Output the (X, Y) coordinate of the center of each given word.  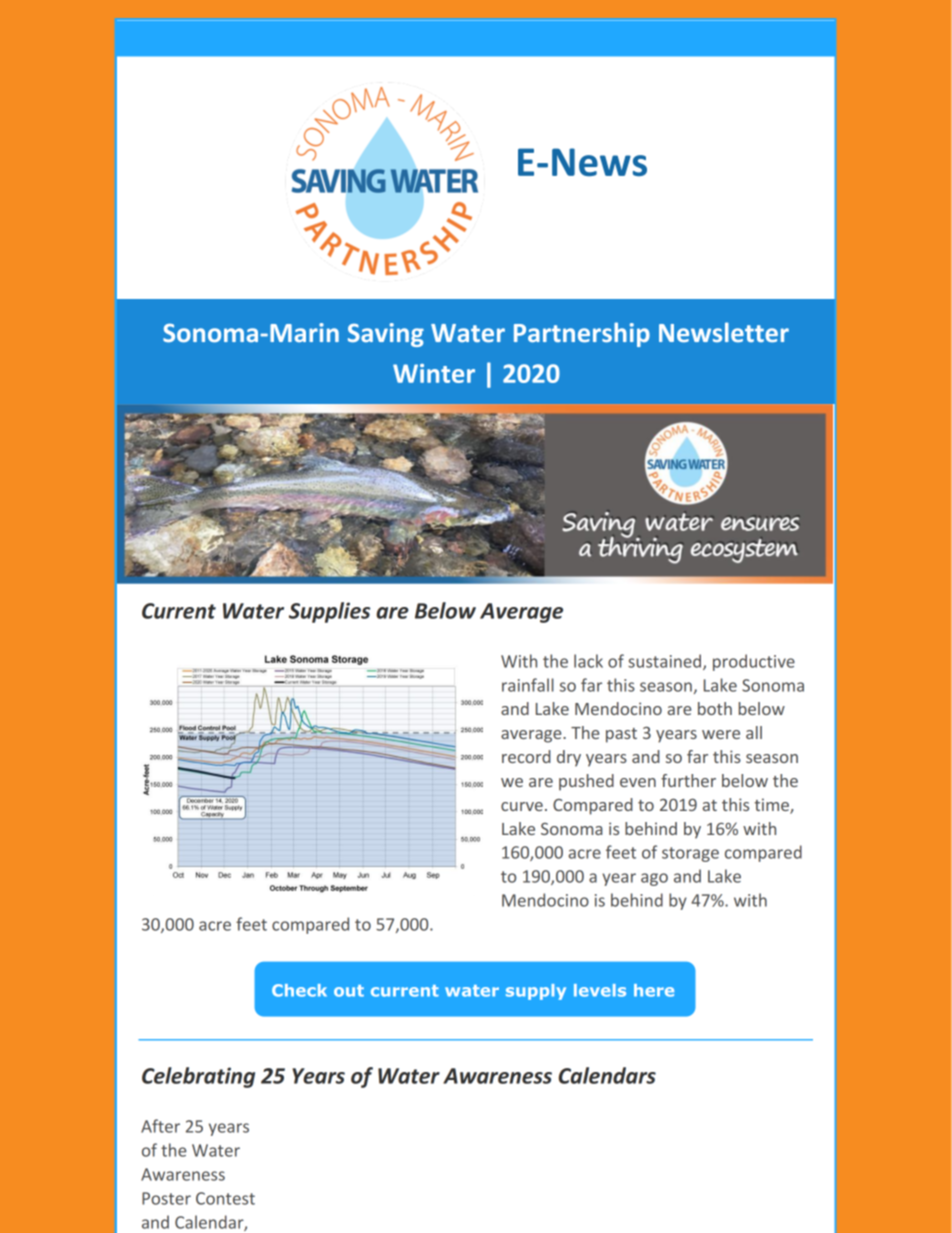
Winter (434, 373)
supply (536, 992)
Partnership (582, 334)
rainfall (528, 685)
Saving (386, 335)
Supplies (329, 612)
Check (299, 990)
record (526, 756)
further (688, 780)
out (349, 991)
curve (522, 806)
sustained (666, 662)
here (654, 990)
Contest (225, 1198)
